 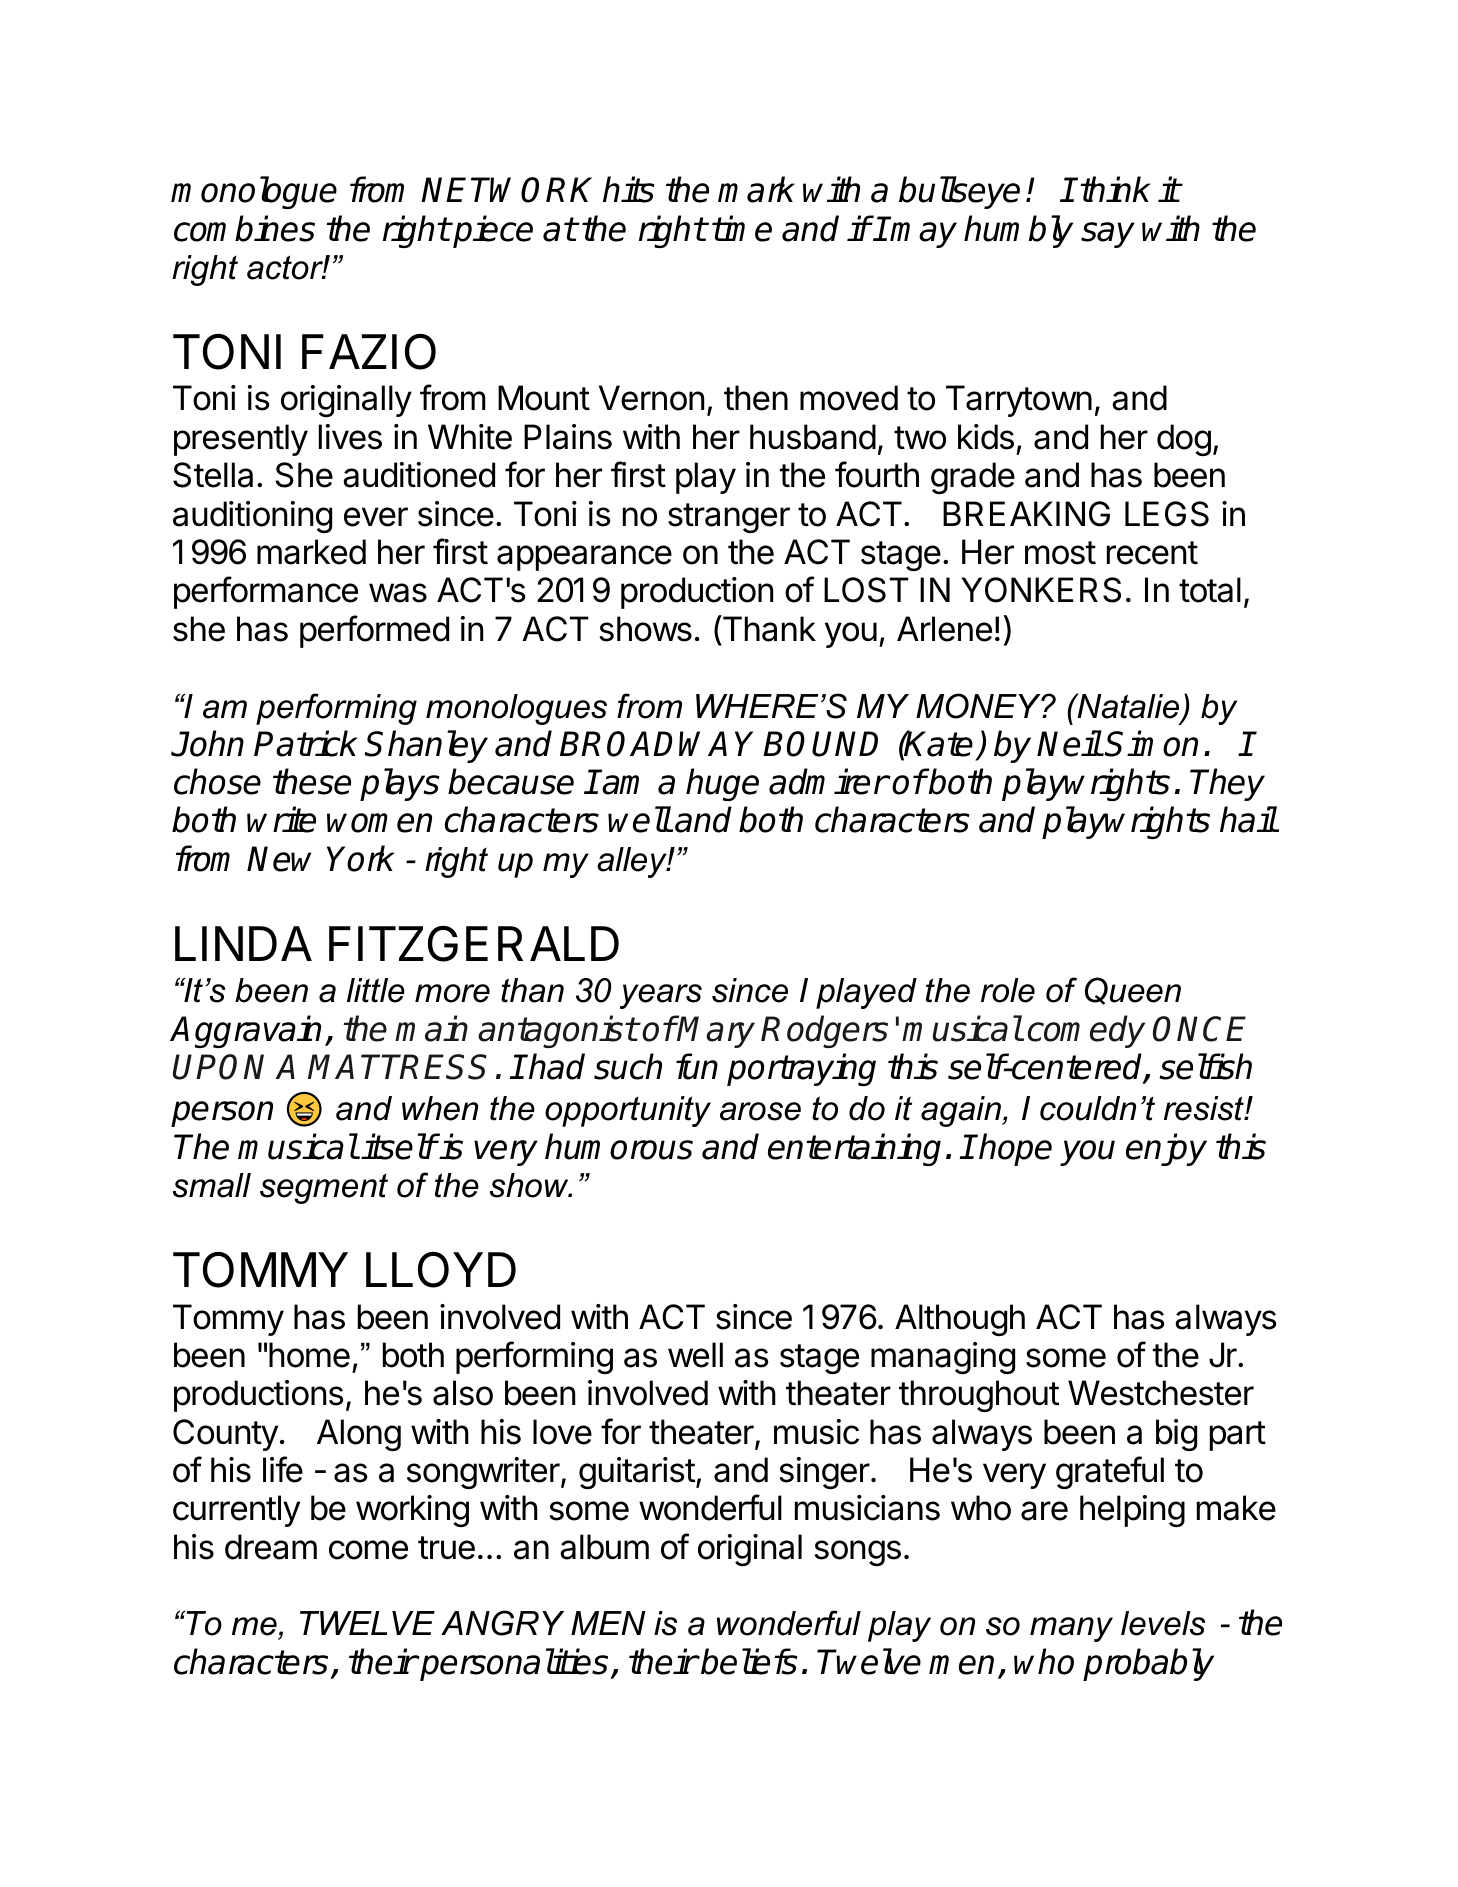 What do you see at coordinates (1152, 553) in the document?
I see `recent` at bounding box center [1152, 553].
